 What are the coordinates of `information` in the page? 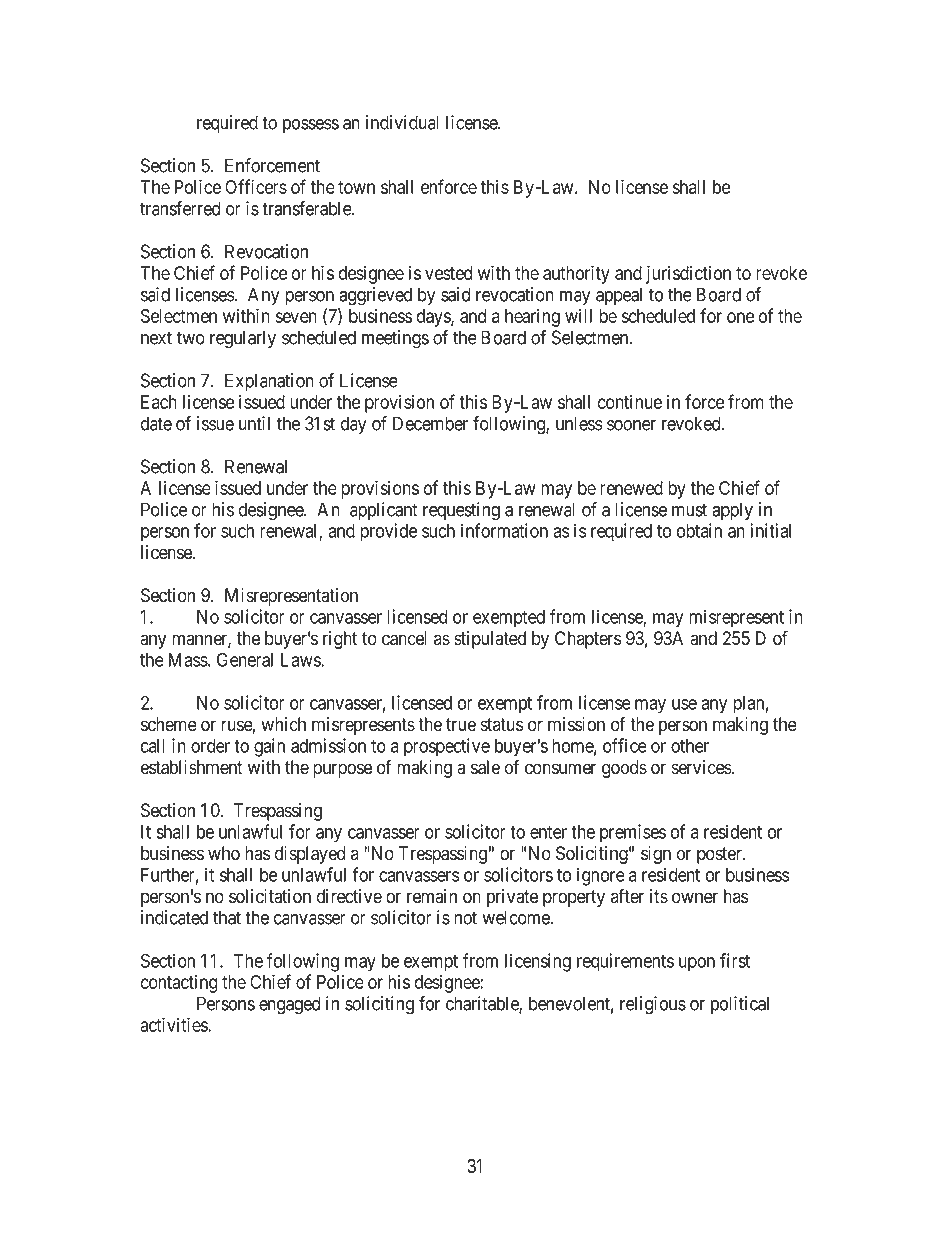 It's located at (504, 530).
